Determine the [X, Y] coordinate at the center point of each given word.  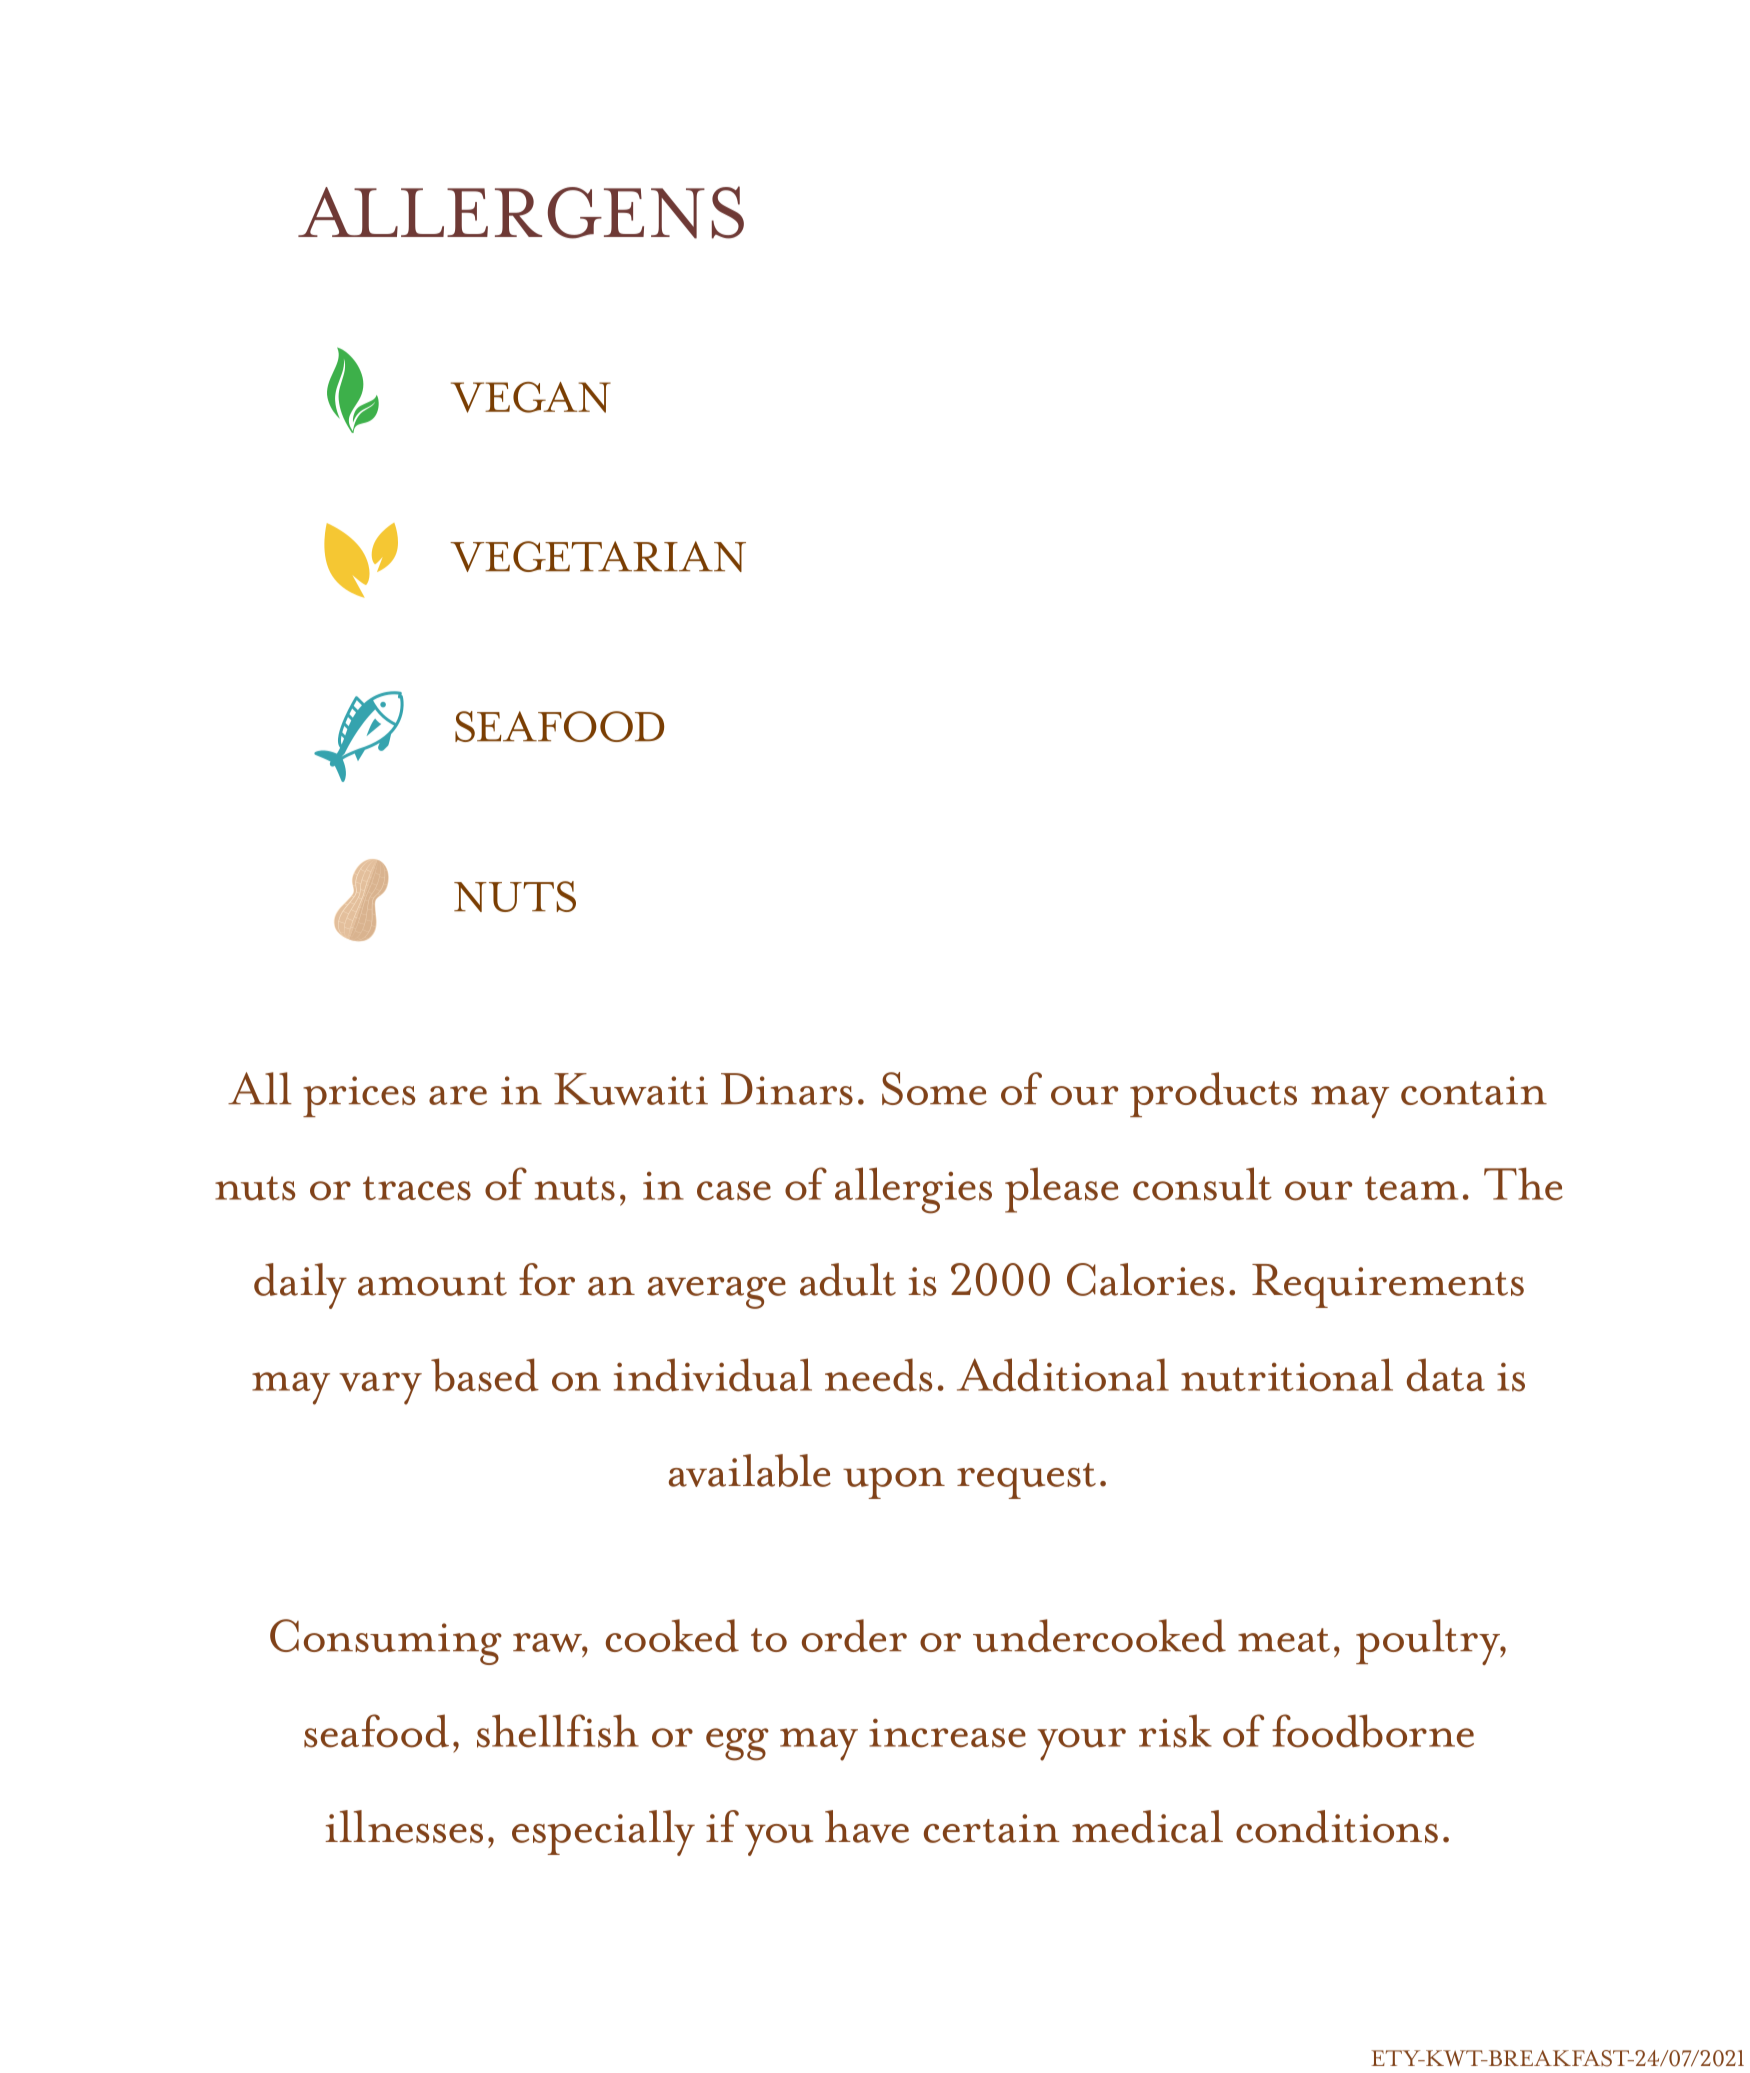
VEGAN [531, 397]
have [867, 1826]
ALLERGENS [521, 212]
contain [1474, 1090]
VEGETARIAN [598, 556]
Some [934, 1088]
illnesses [404, 1826]
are [458, 1095]
